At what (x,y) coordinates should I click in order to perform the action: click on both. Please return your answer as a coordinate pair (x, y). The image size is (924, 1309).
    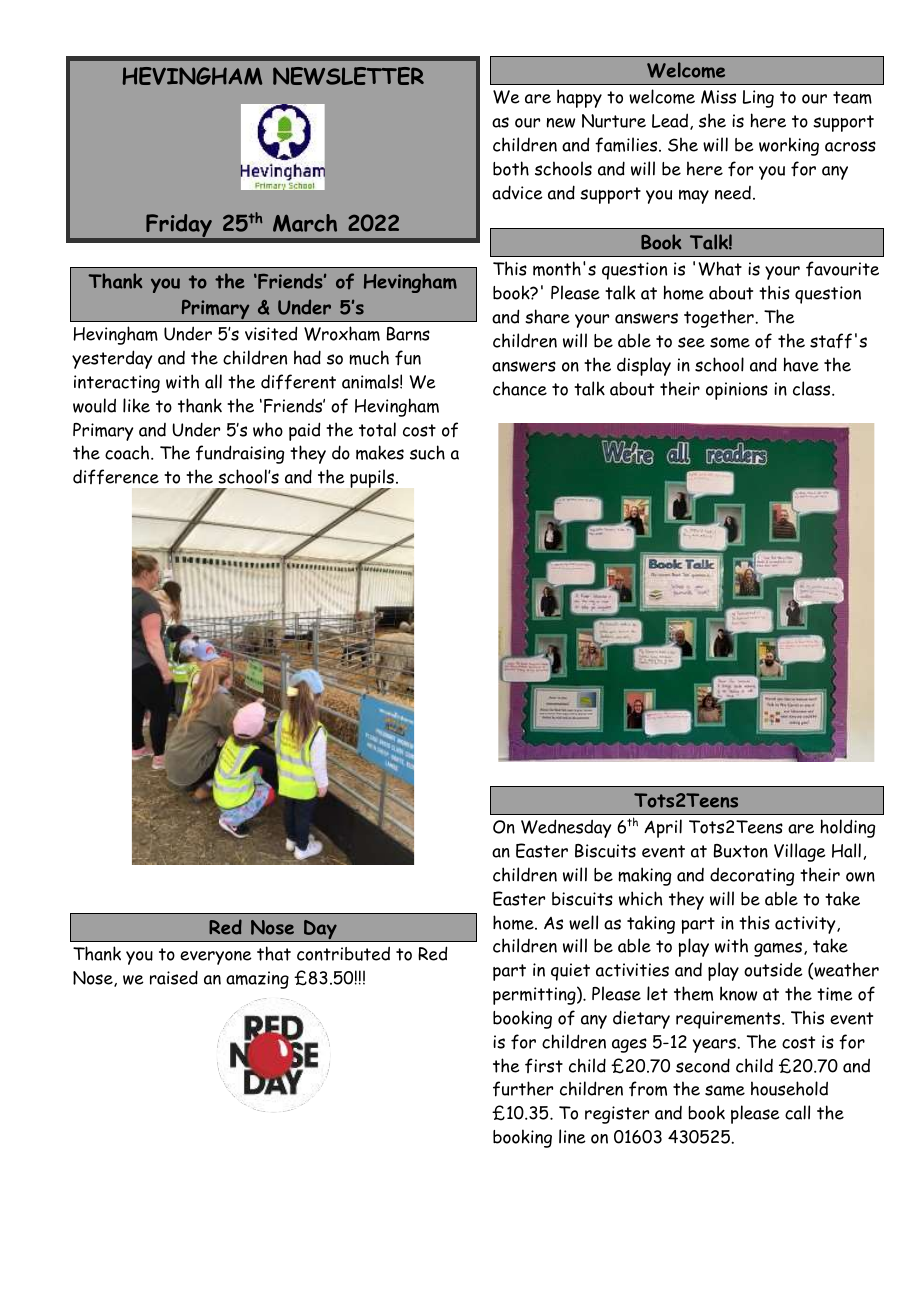
    Looking at the image, I should click on (511, 168).
